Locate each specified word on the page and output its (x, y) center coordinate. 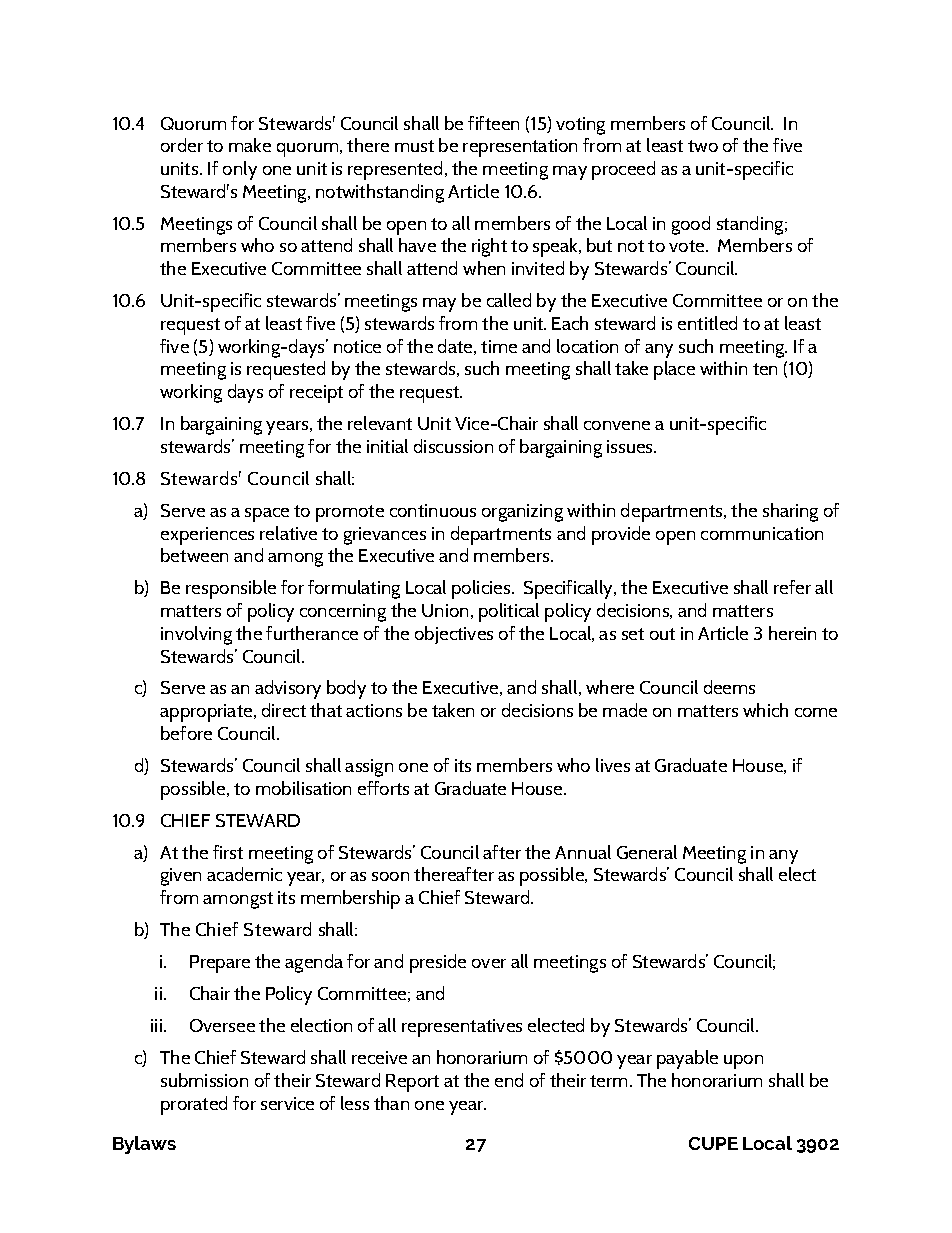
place (674, 370)
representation (520, 148)
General (647, 852)
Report (412, 1083)
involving (196, 635)
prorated (194, 1105)
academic (244, 874)
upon (743, 1062)
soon (390, 876)
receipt (316, 394)
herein (792, 633)
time (499, 346)
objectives (454, 635)
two (703, 146)
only (240, 170)
